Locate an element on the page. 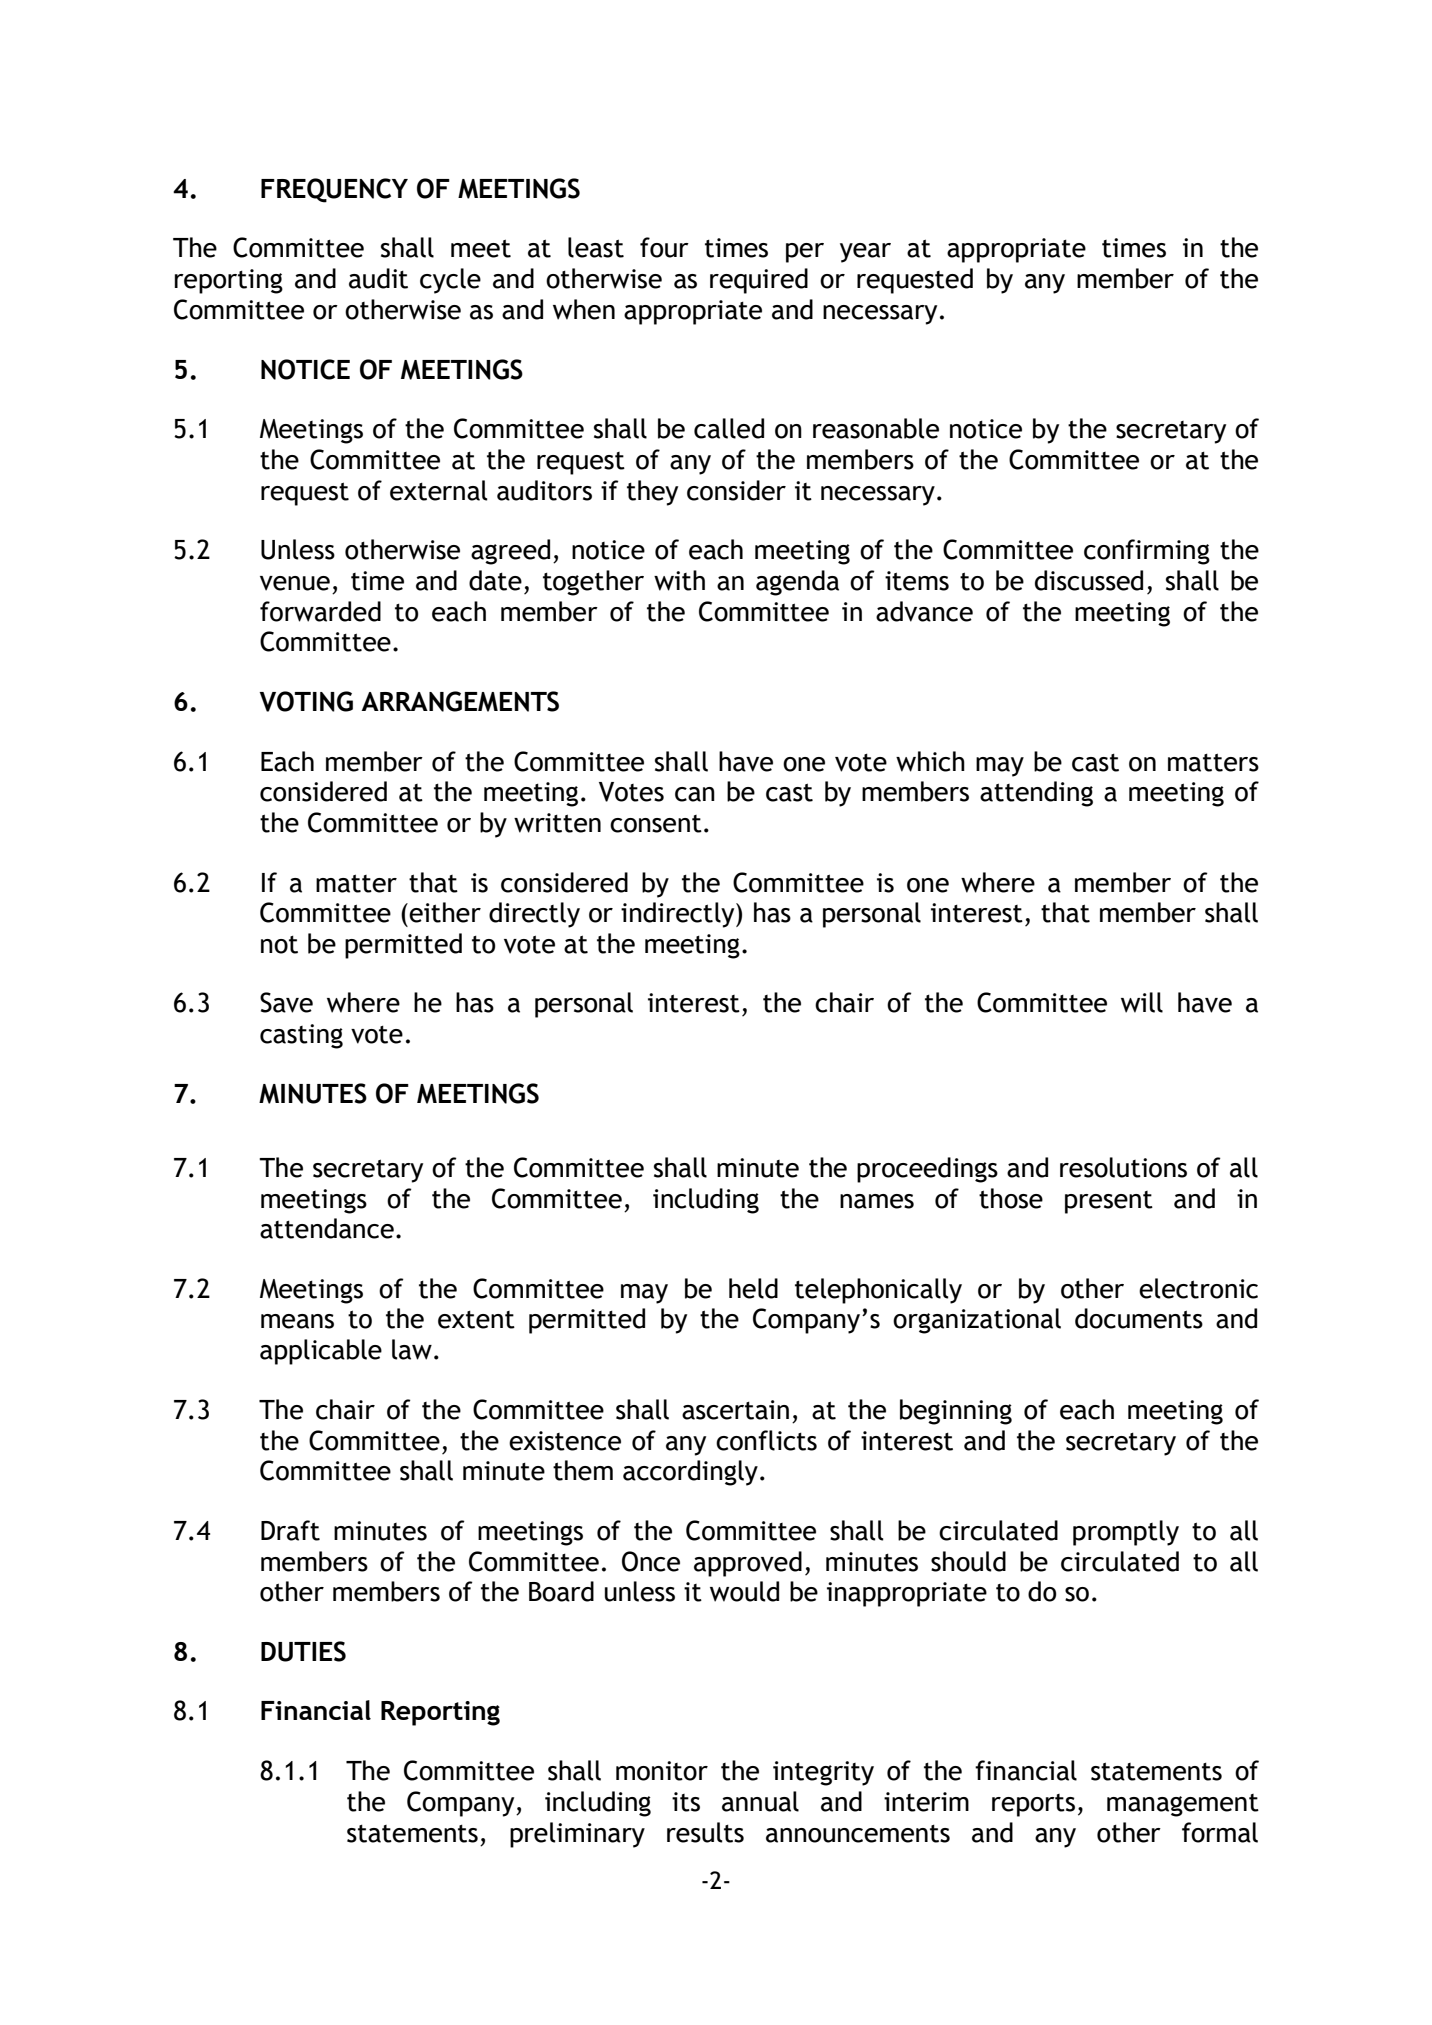 The width and height of the document is (1432, 2025). cycle is located at coordinates (450, 281).
